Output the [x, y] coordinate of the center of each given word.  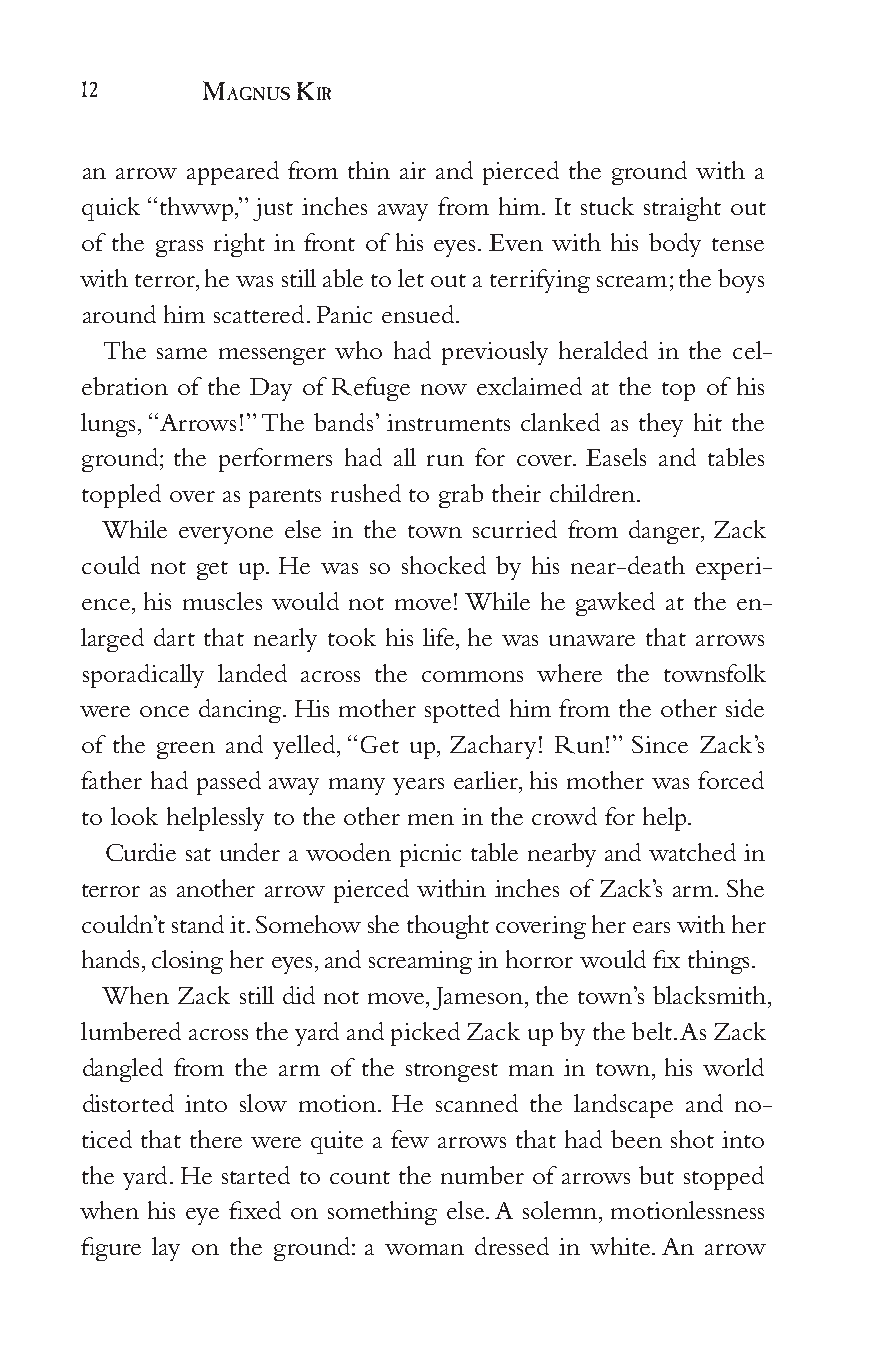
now [444, 389]
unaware [592, 640]
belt [652, 1031]
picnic [430, 855]
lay [166, 1249]
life [440, 637]
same [182, 353]
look [134, 816]
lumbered [131, 1031]
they [661, 425]
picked [425, 1034]
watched [692, 852]
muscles [222, 601]
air [413, 170]
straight [682, 209]
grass [179, 248]
